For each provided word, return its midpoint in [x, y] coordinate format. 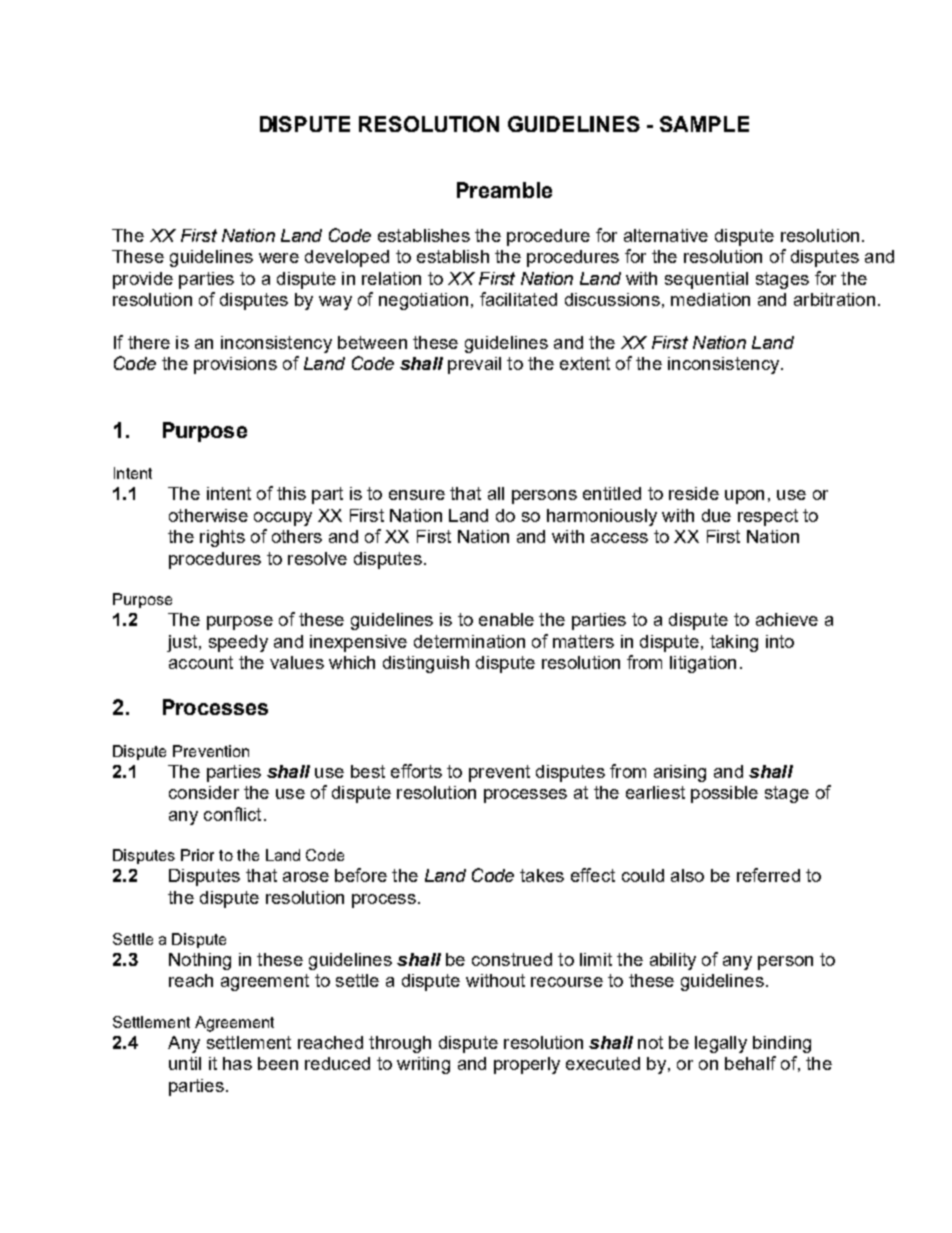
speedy [238, 643]
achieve [787, 619]
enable [506, 619]
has [237, 1063]
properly [527, 1065]
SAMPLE [704, 124]
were [279, 258]
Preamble [504, 190]
